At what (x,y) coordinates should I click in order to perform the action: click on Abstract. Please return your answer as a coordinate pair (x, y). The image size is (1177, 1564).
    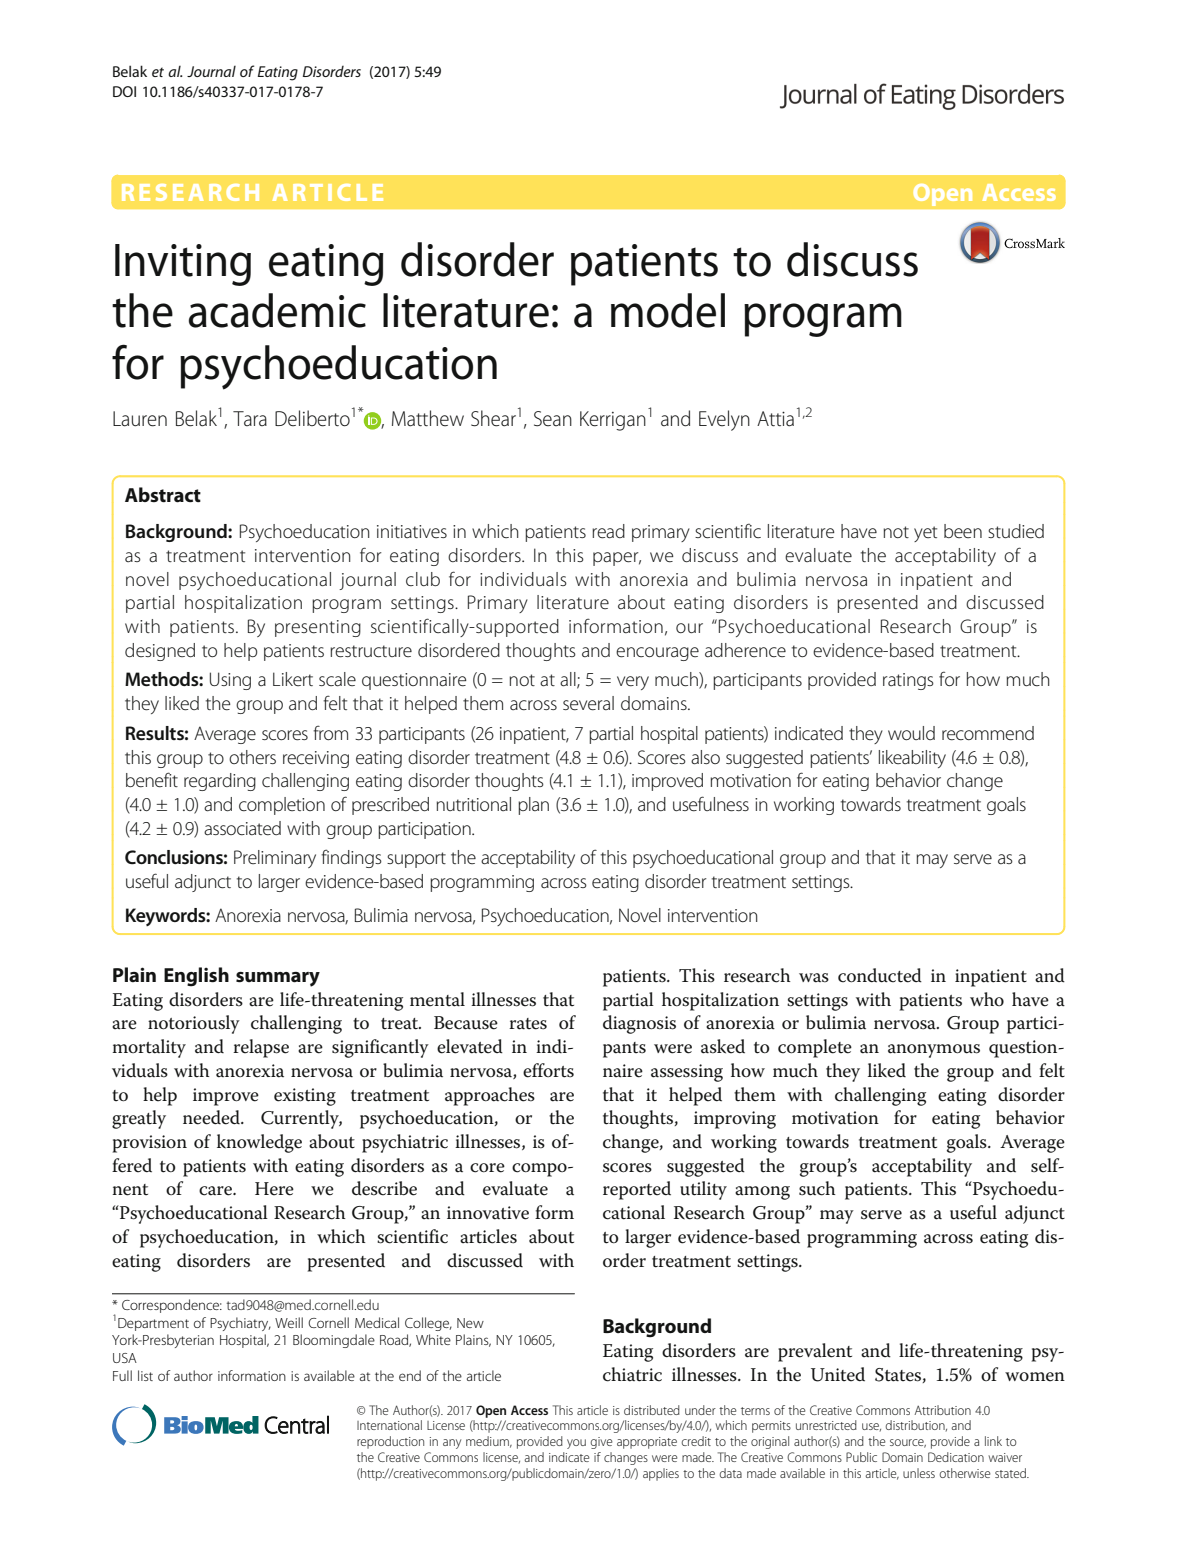
    Looking at the image, I should click on (163, 495).
